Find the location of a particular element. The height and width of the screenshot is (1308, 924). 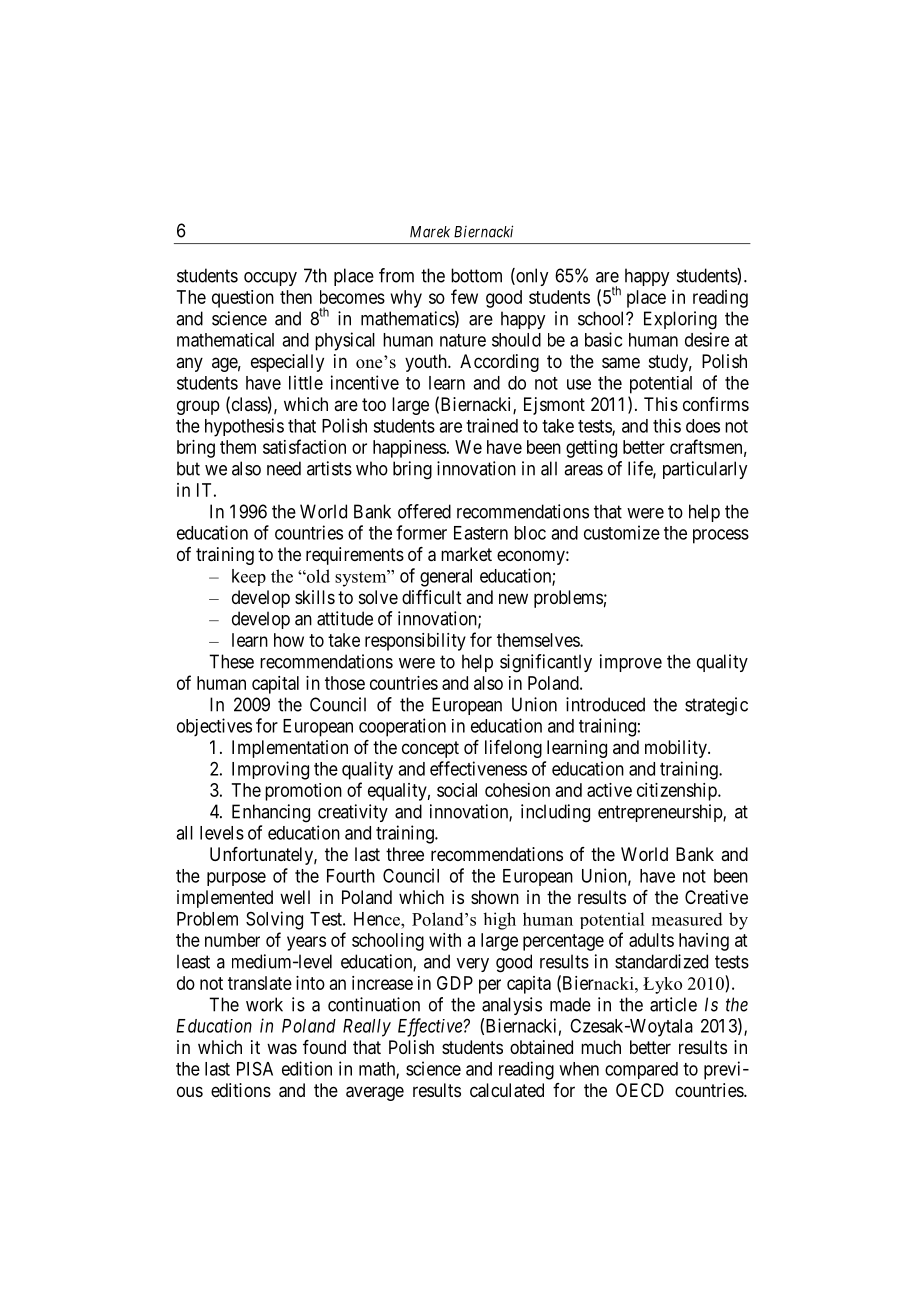

three is located at coordinates (405, 854).
